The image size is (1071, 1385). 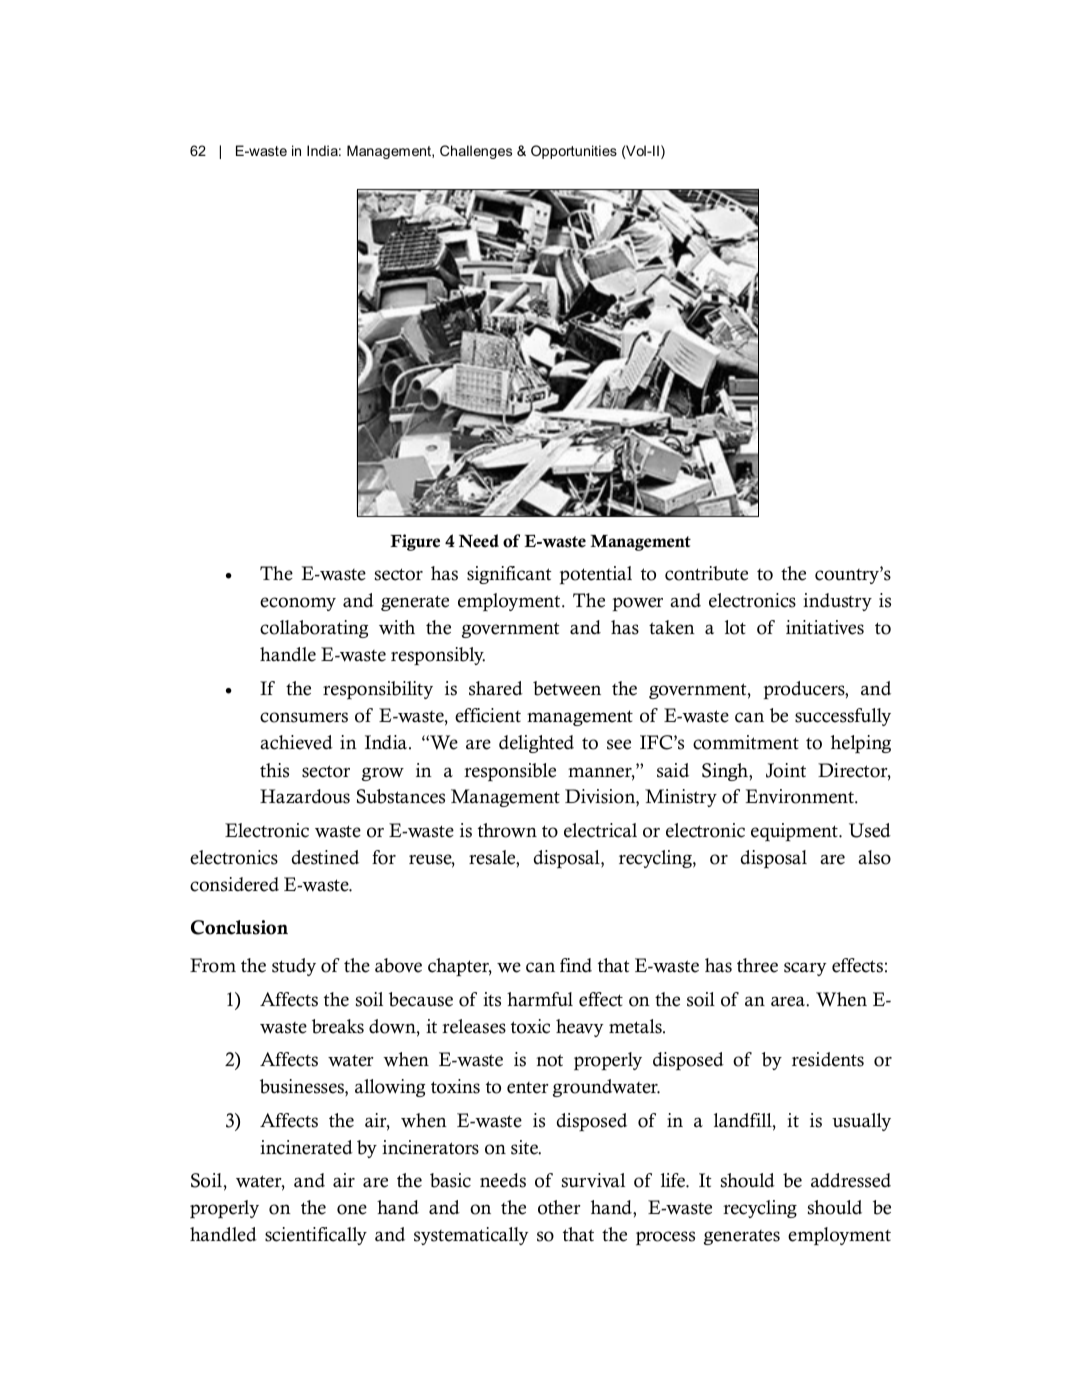 I want to click on contribute, so click(x=706, y=573).
